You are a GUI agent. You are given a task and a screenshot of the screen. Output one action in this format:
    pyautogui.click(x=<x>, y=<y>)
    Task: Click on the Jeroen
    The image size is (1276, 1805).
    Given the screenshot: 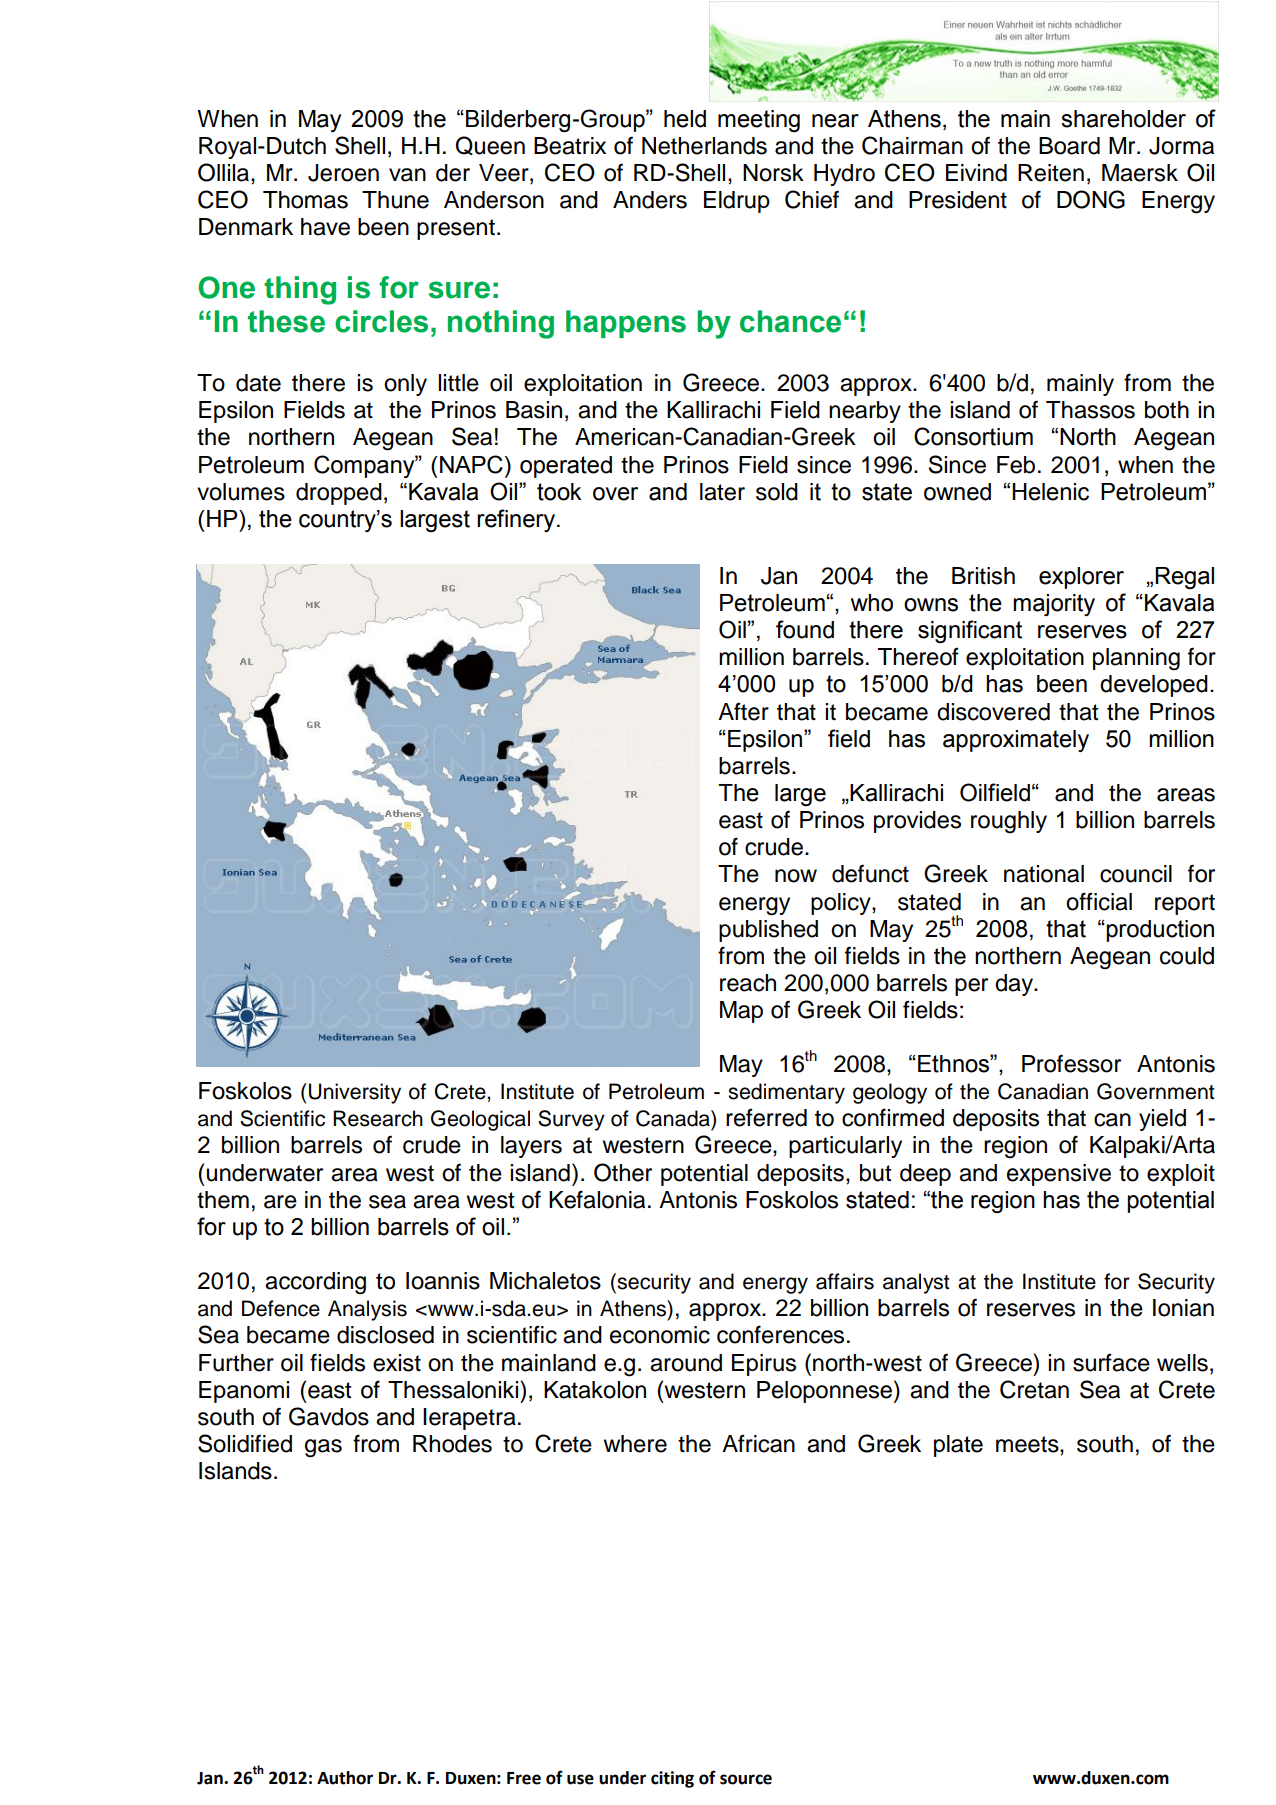 What is the action you would take?
    pyautogui.click(x=343, y=173)
